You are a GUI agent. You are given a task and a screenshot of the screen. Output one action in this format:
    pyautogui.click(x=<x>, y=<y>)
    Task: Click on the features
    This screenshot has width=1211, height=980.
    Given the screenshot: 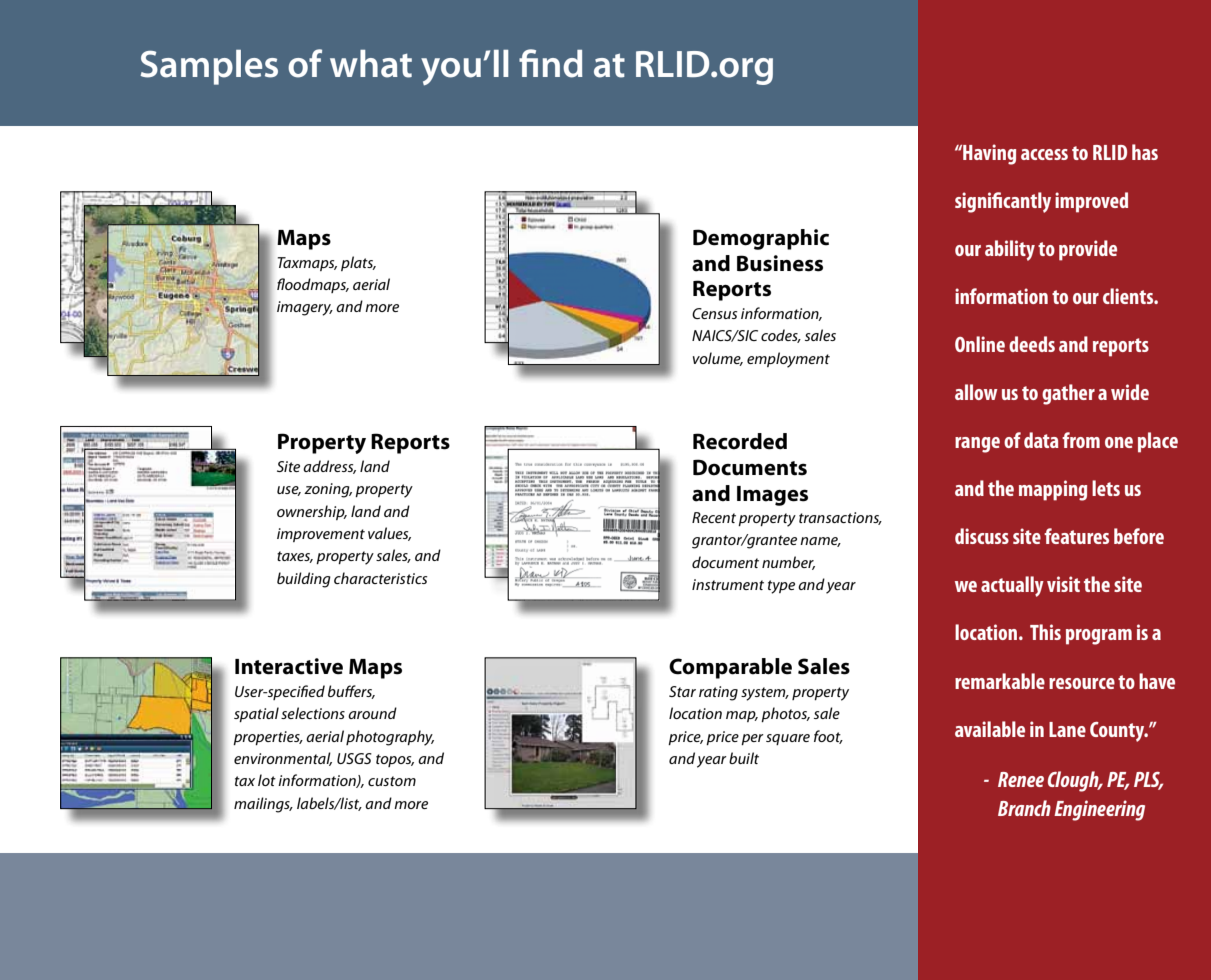 What is the action you would take?
    pyautogui.click(x=1076, y=536)
